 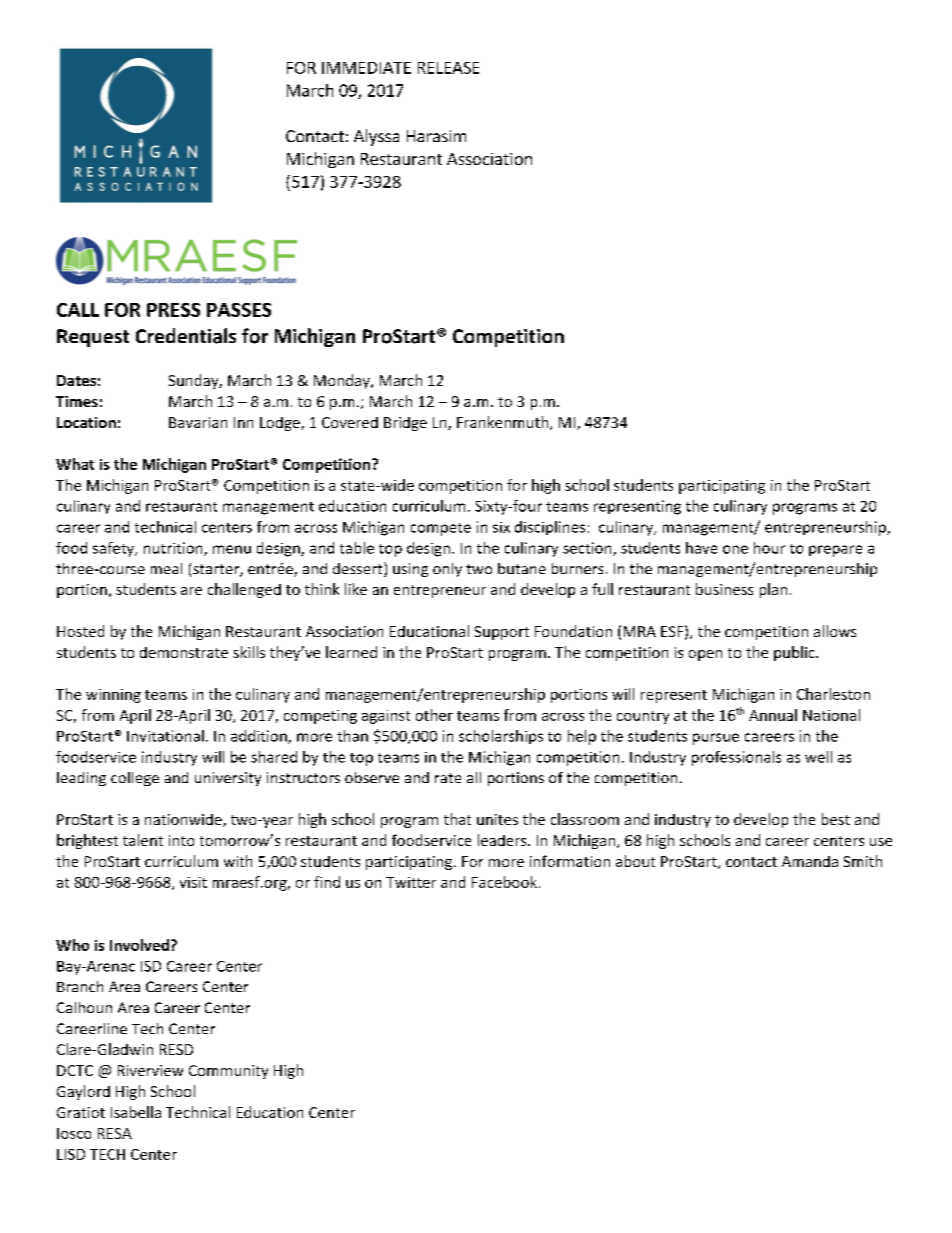 What do you see at coordinates (863, 861) in the page?
I see `Smith` at bounding box center [863, 861].
